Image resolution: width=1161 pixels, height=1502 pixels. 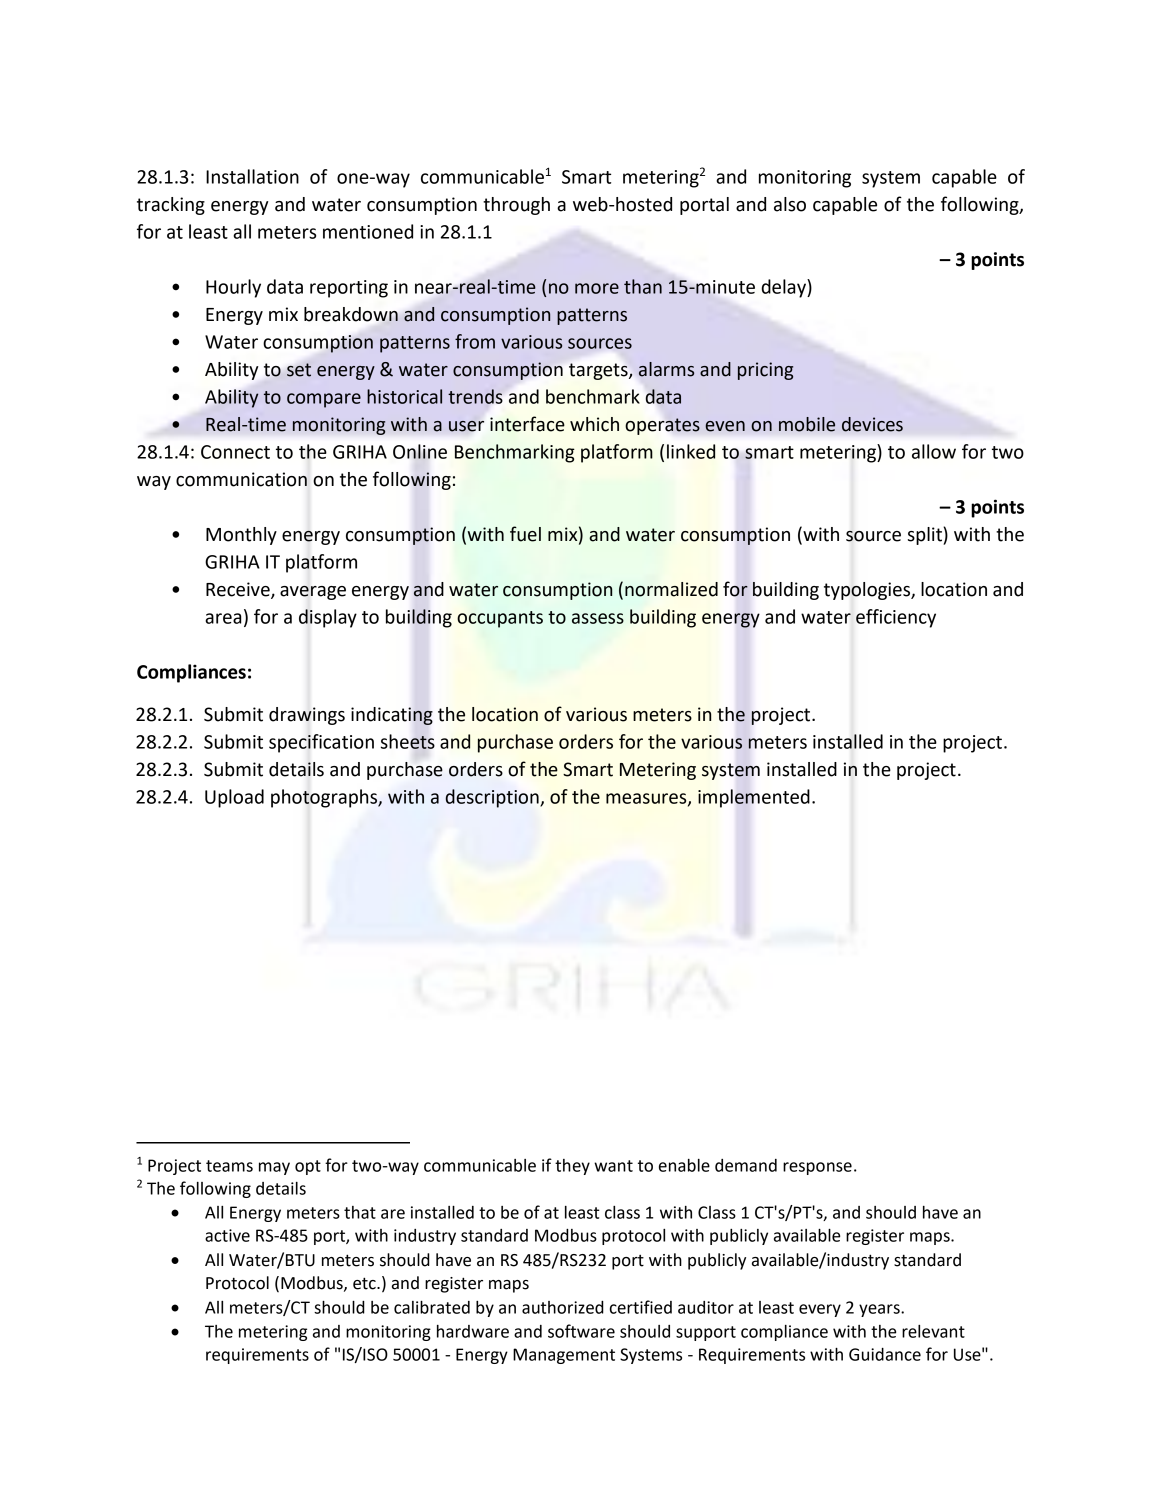 What do you see at coordinates (274, 1168) in the screenshot?
I see `may` at bounding box center [274, 1168].
